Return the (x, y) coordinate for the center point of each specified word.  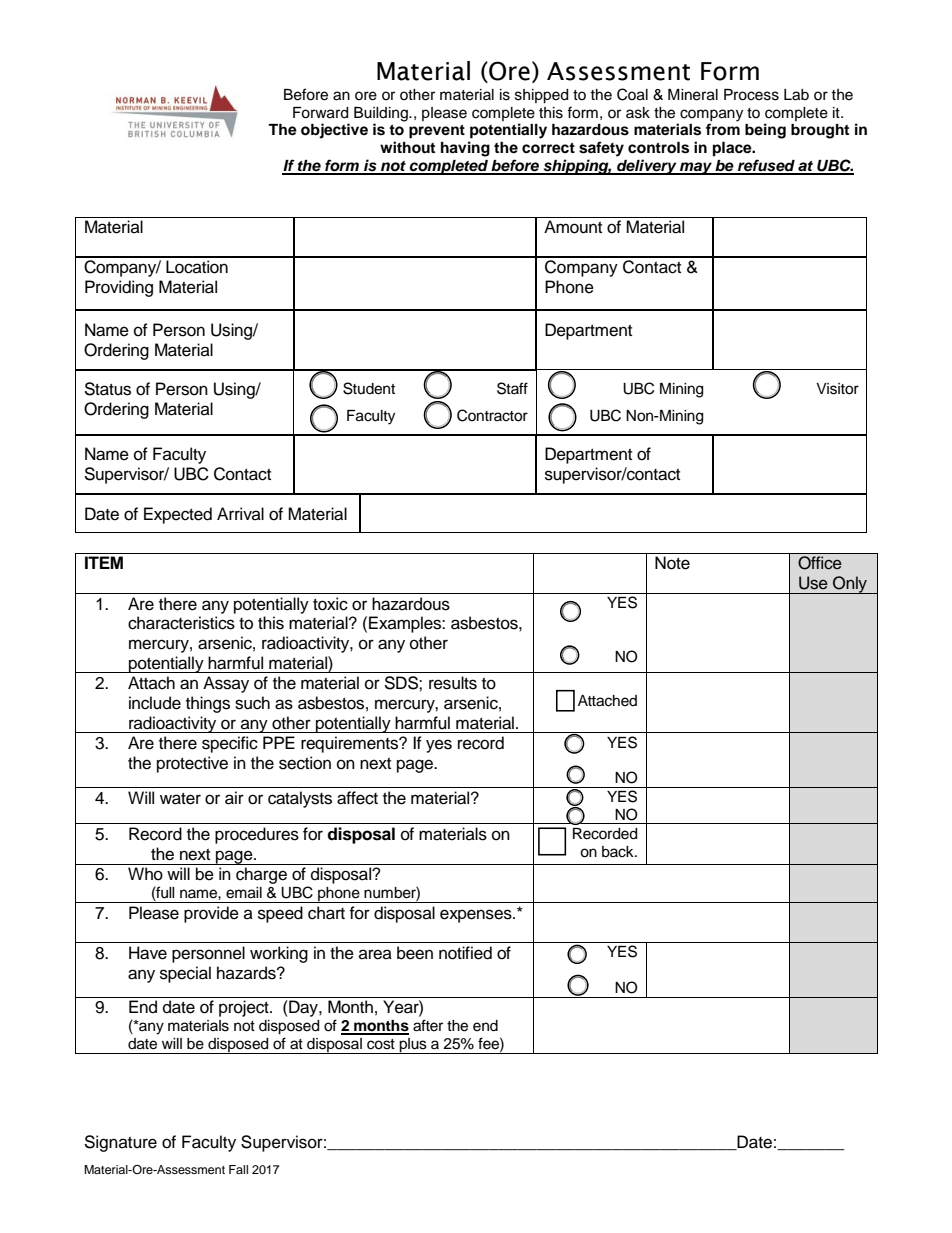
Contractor (492, 415)
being (765, 131)
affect (357, 798)
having (465, 149)
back (619, 852)
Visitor (837, 389)
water (180, 799)
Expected (178, 515)
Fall (238, 1169)
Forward (320, 113)
